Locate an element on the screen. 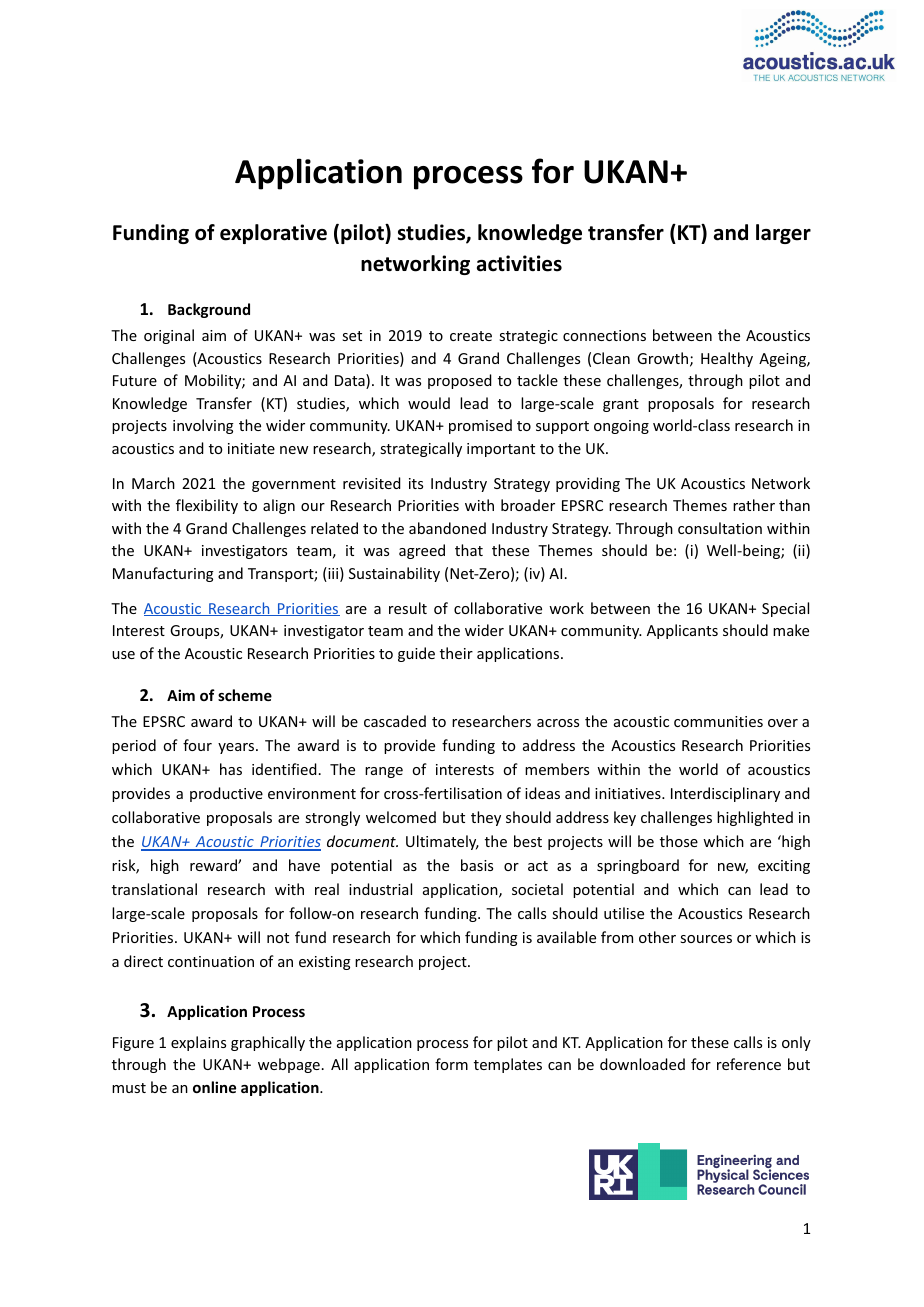 The height and width of the screenshot is (1307, 924). activities is located at coordinates (519, 263).
